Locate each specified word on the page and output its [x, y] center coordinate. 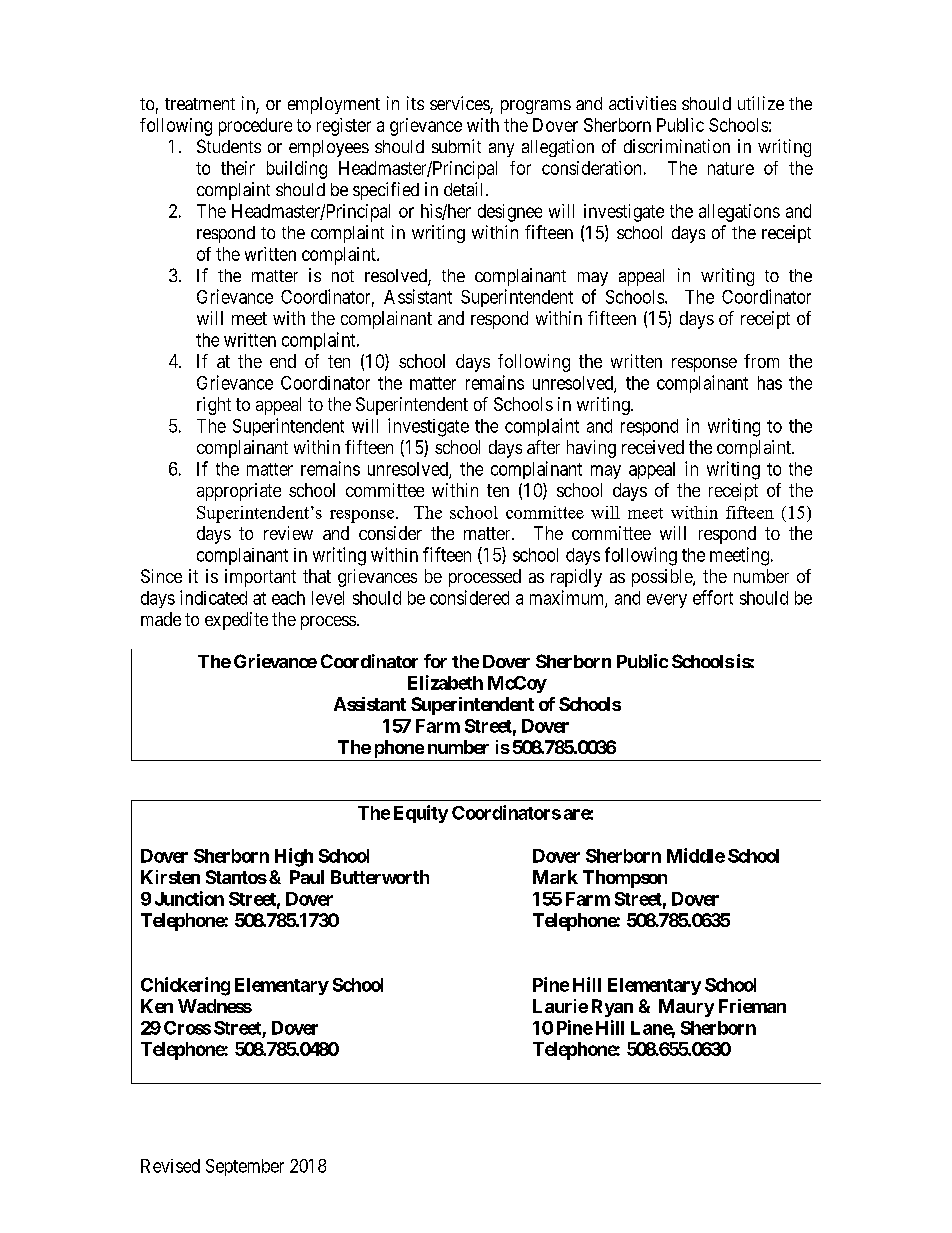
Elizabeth [445, 682]
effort [713, 597]
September [245, 1167]
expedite [236, 621]
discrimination [677, 146]
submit [456, 146]
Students [229, 146]
